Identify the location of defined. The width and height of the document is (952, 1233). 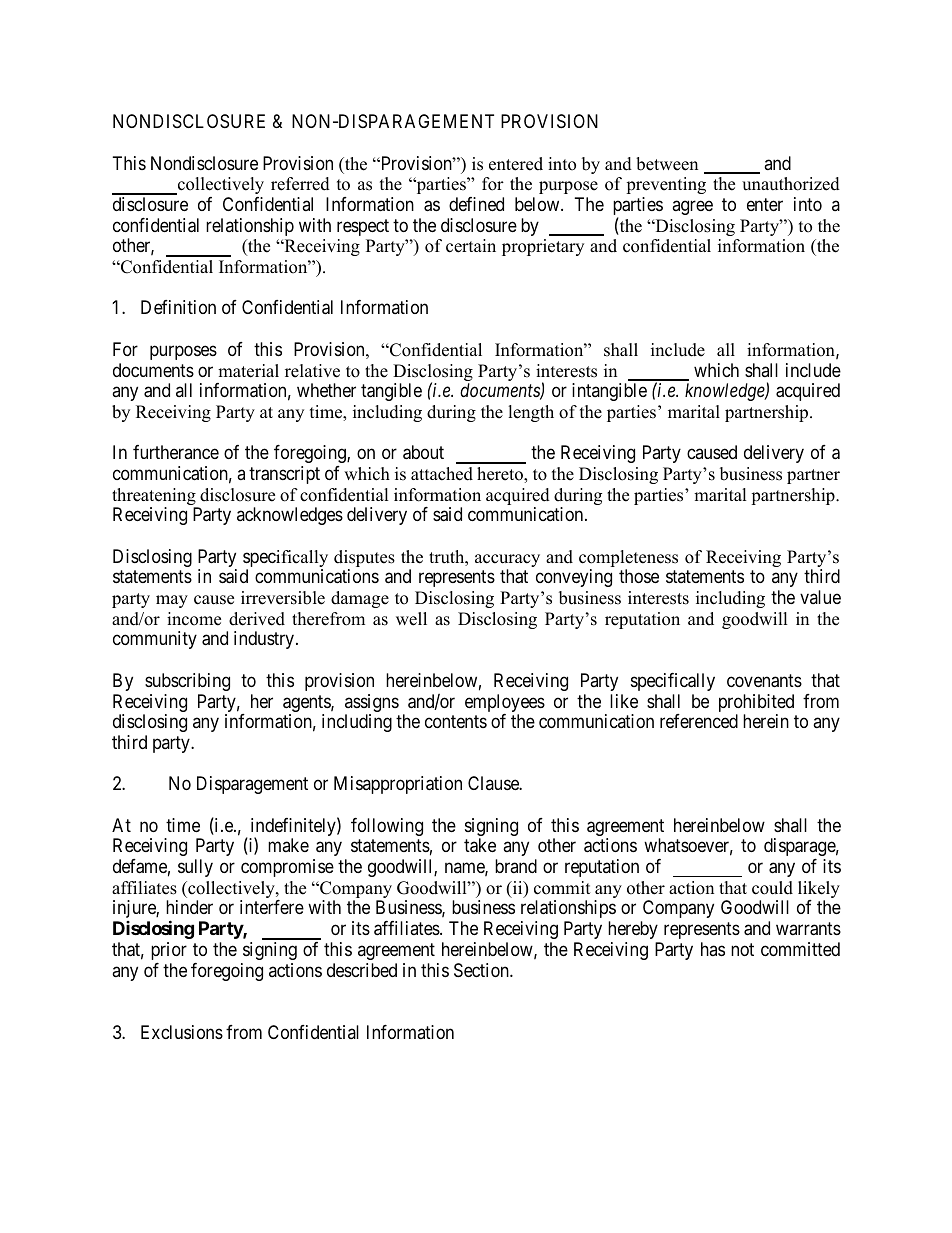
(476, 204).
